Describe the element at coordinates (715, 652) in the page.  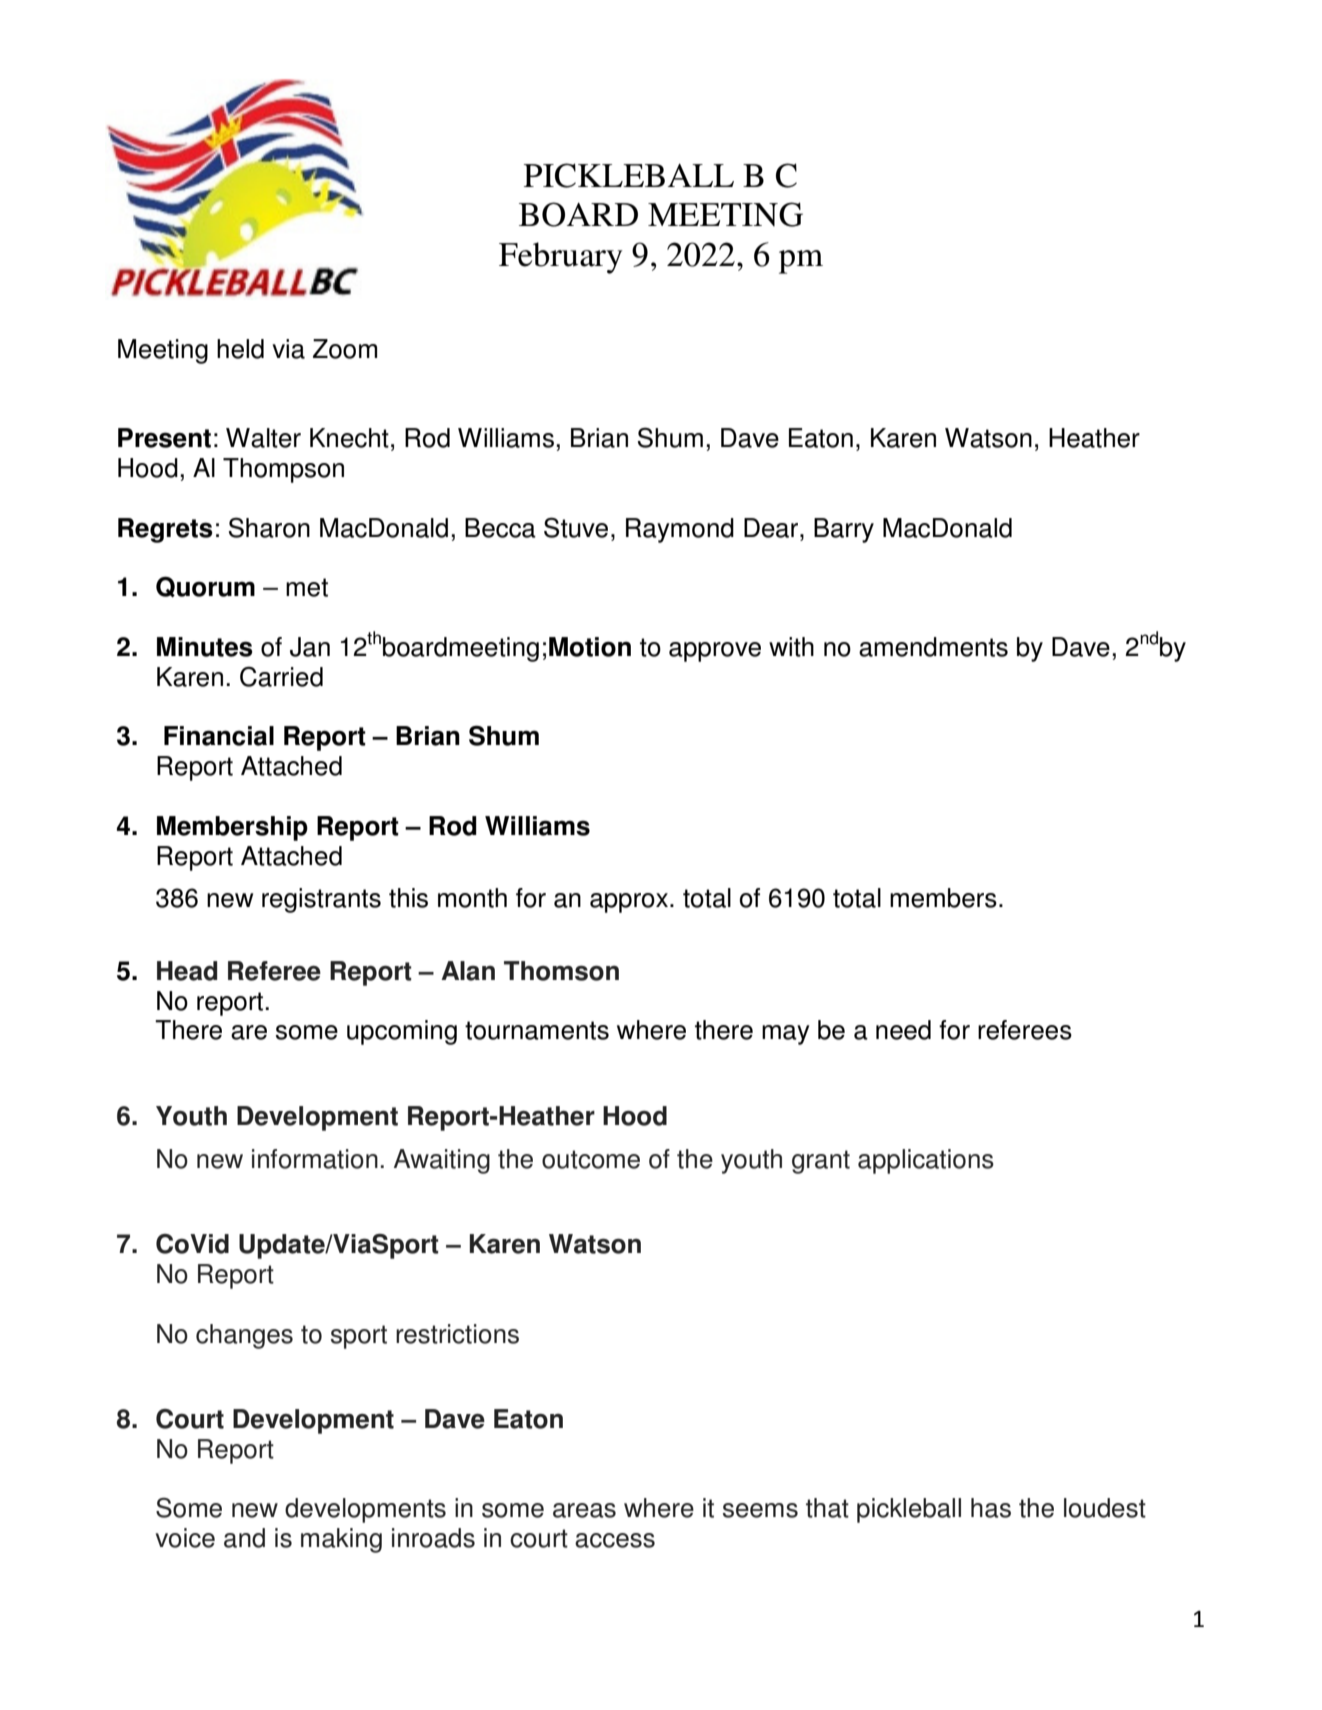
I see `approve` at that location.
